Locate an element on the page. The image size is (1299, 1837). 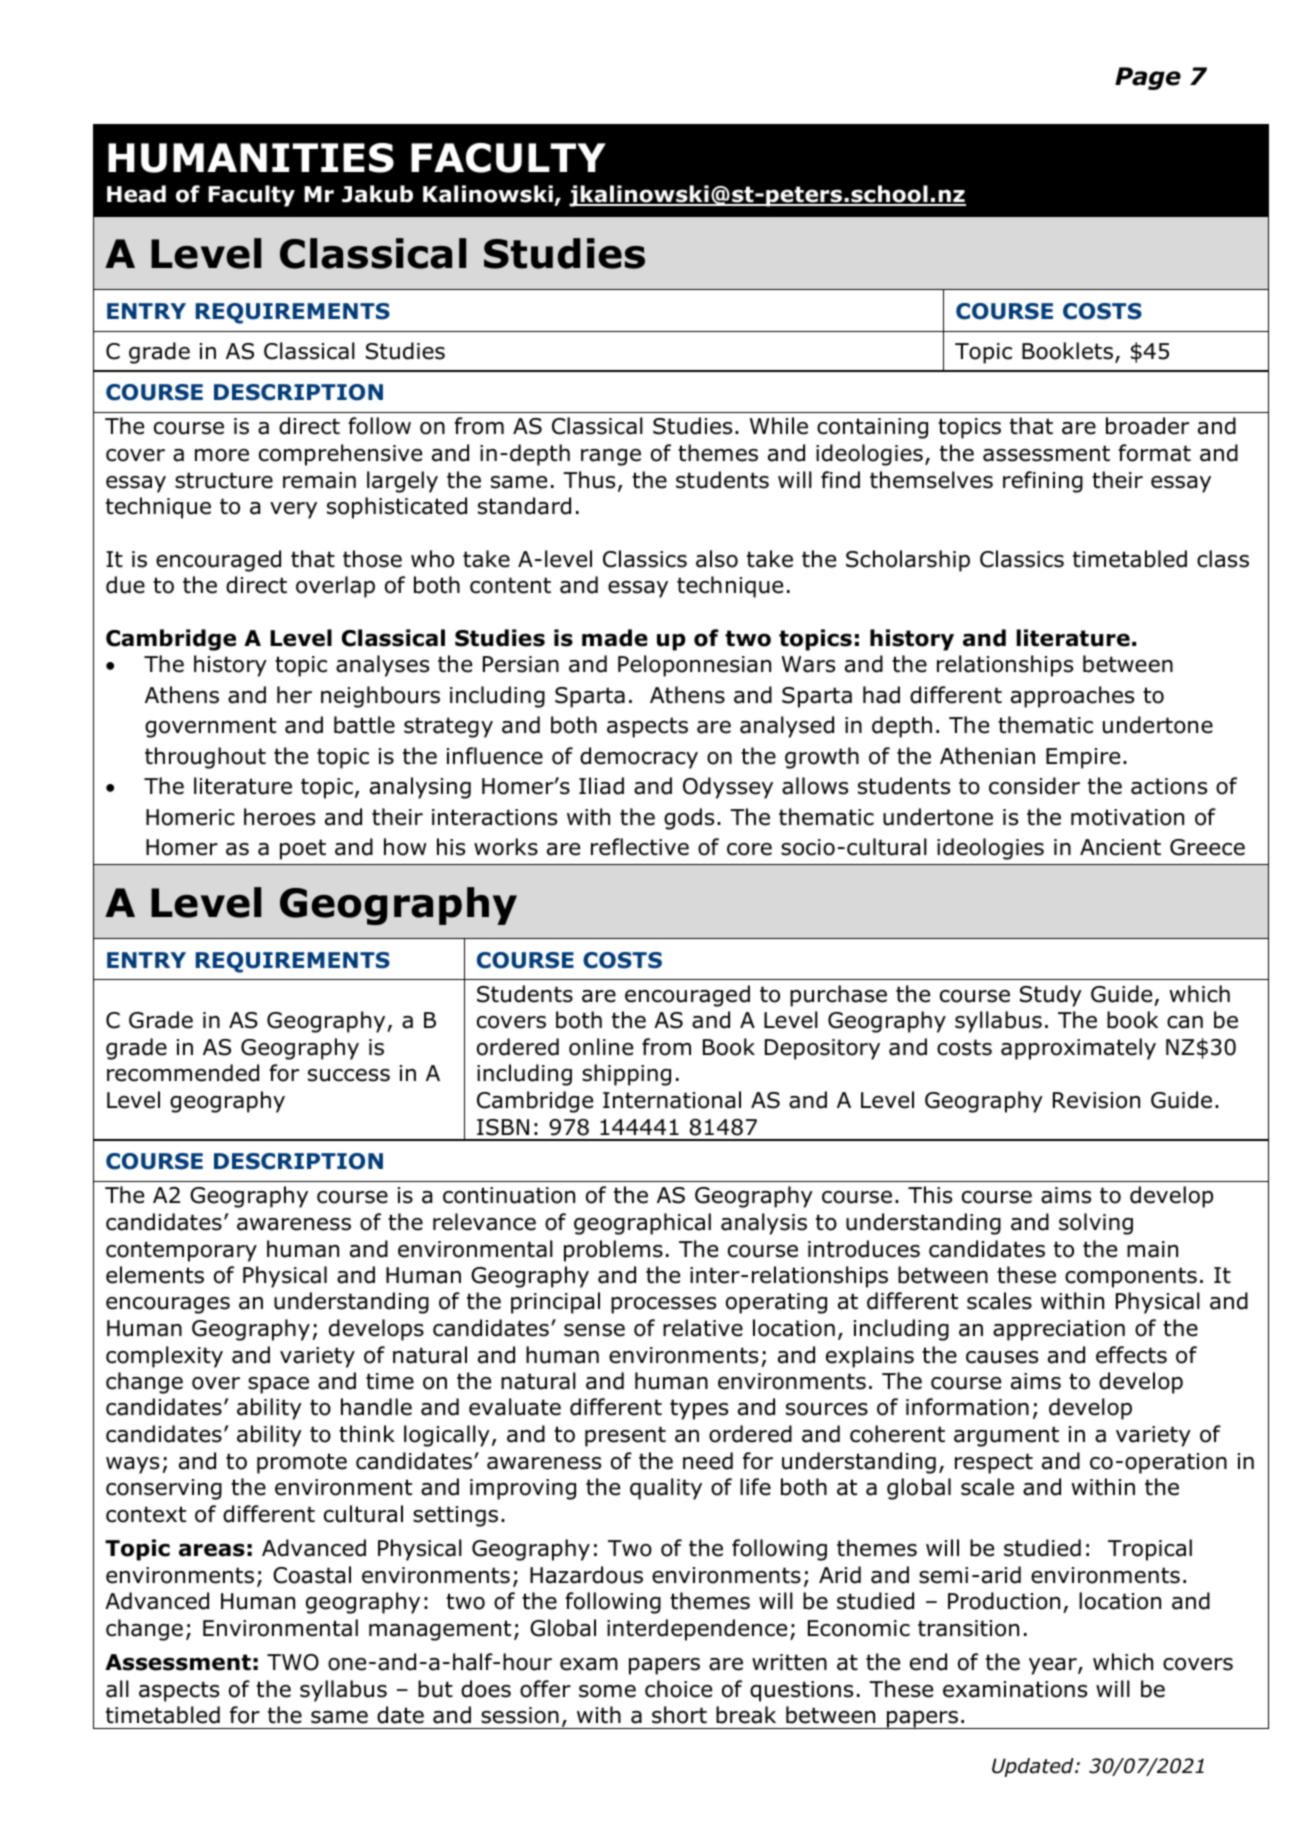
choice is located at coordinates (678, 1689).
